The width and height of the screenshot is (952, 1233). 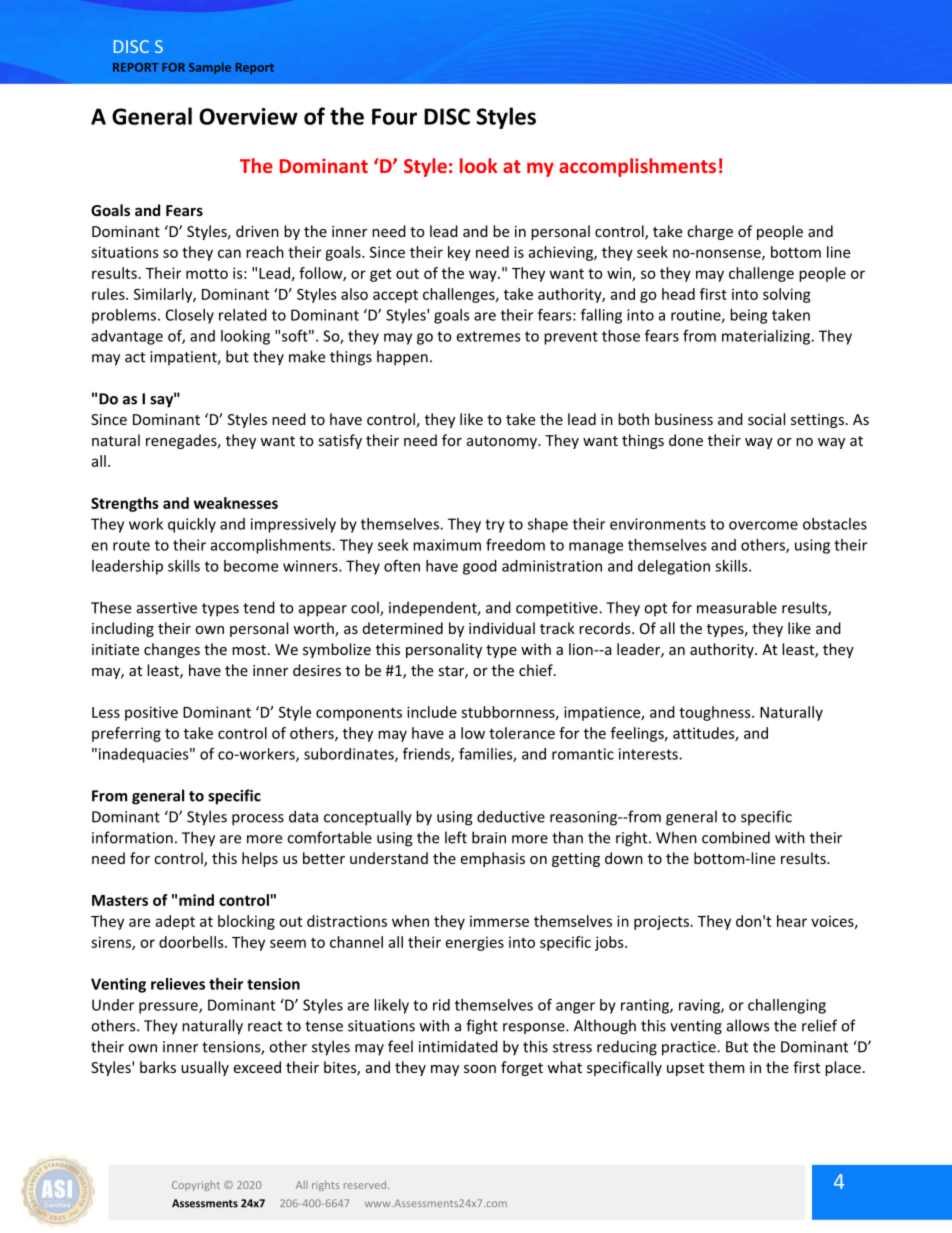 What do you see at coordinates (493, 859) in the screenshot?
I see `emphasis` at bounding box center [493, 859].
